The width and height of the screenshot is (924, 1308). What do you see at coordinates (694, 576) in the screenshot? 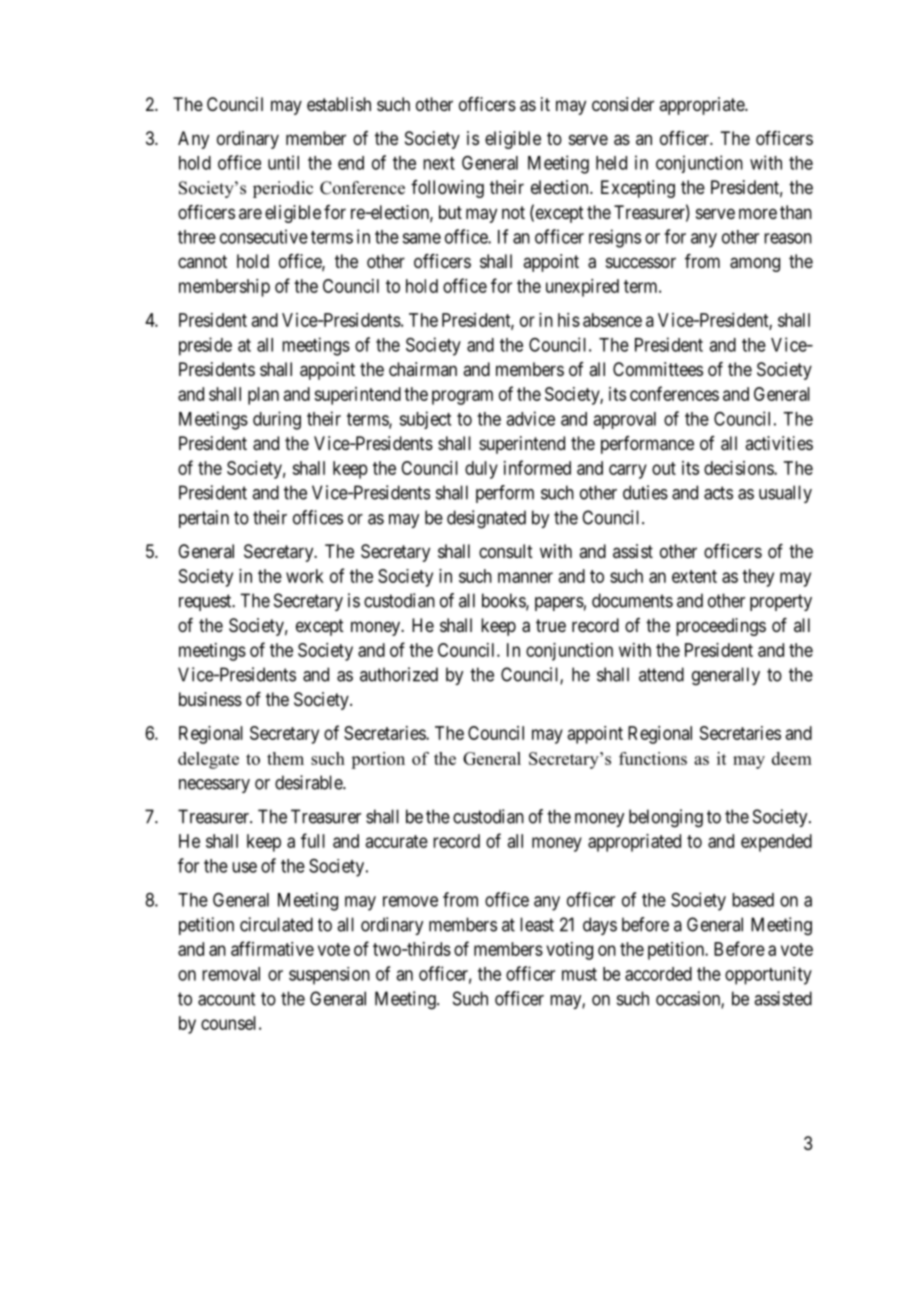
I see `extent` at bounding box center [694, 576].
